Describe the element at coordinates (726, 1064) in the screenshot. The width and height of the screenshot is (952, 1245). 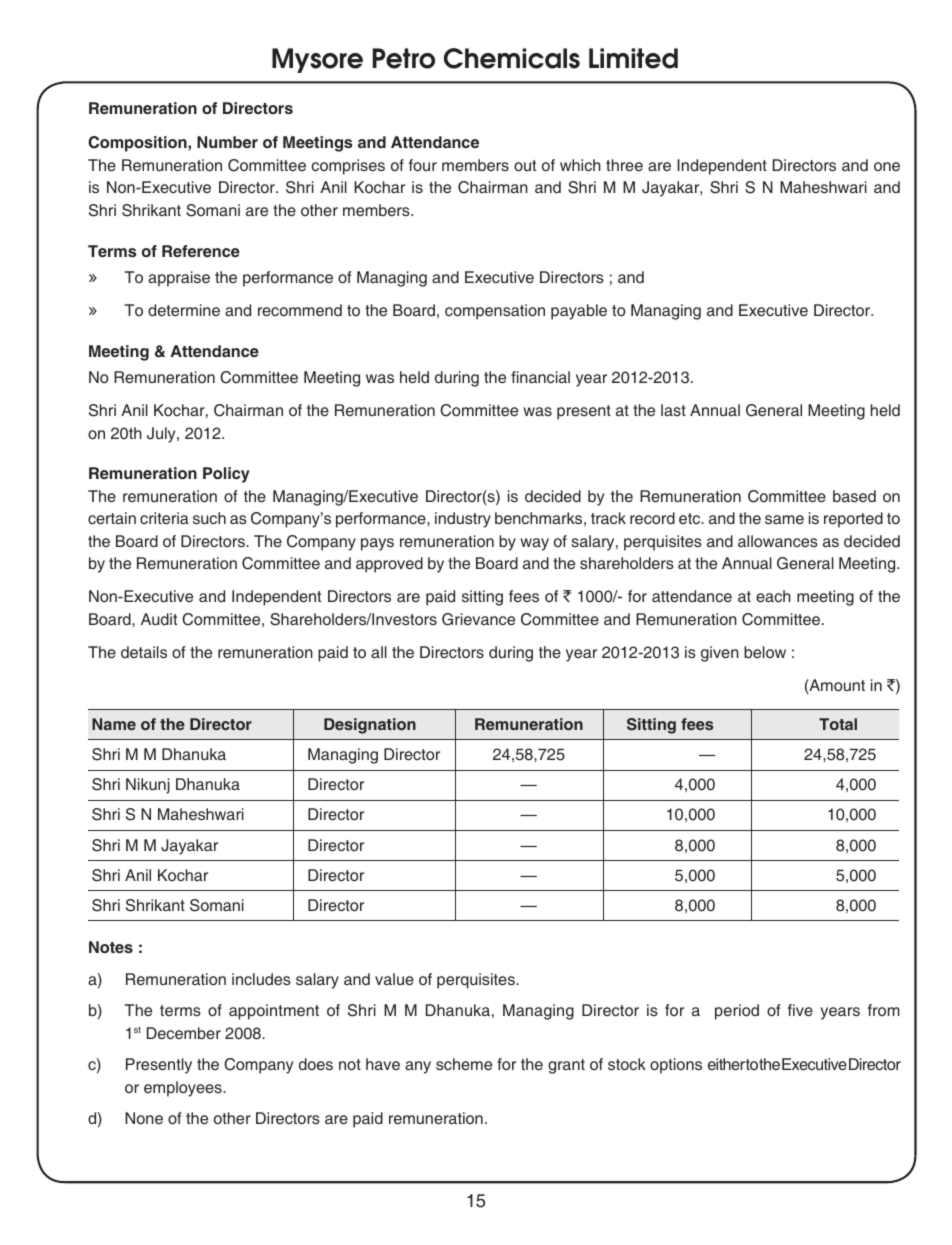
I see `either` at that location.
